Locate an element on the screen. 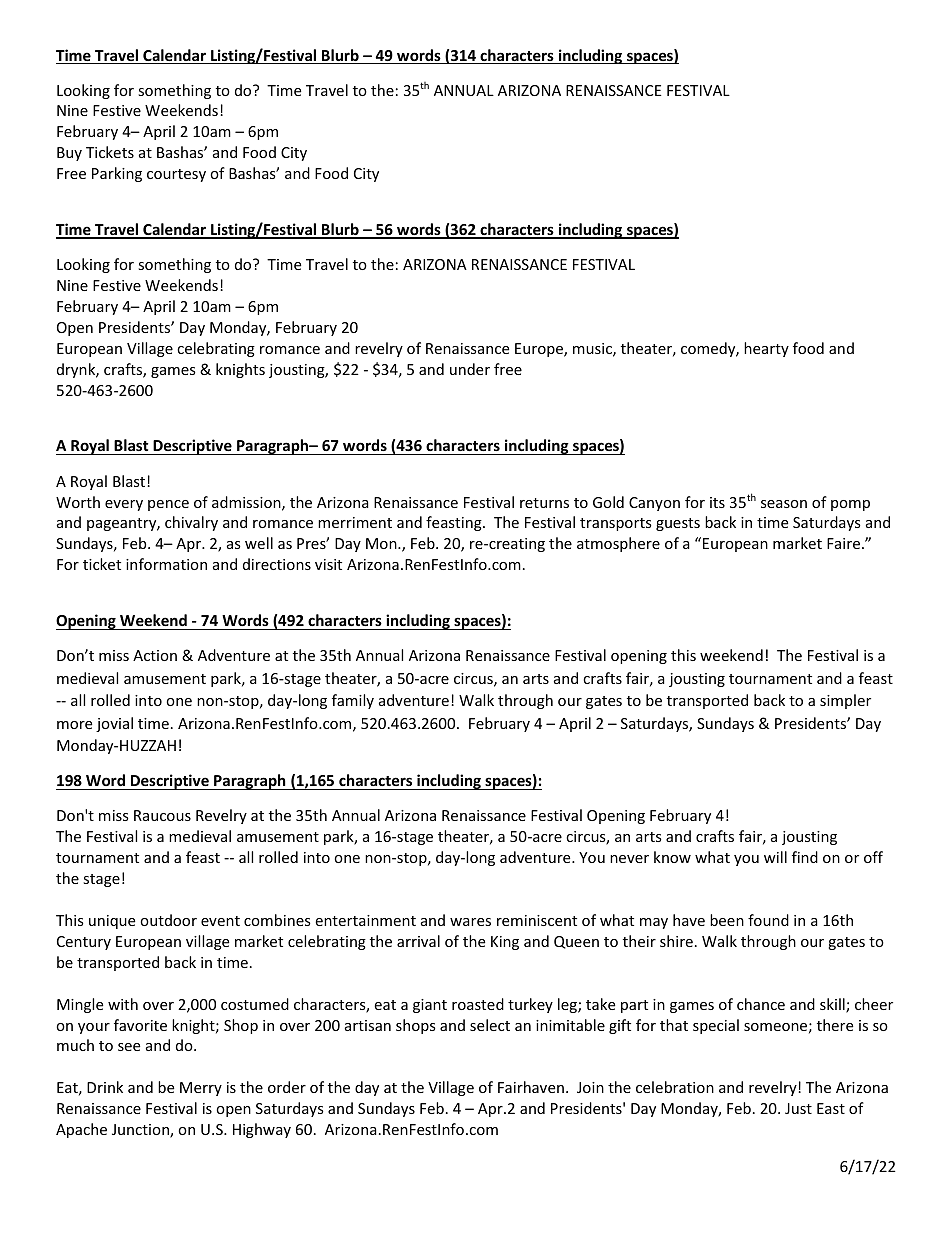  will is located at coordinates (775, 857).
